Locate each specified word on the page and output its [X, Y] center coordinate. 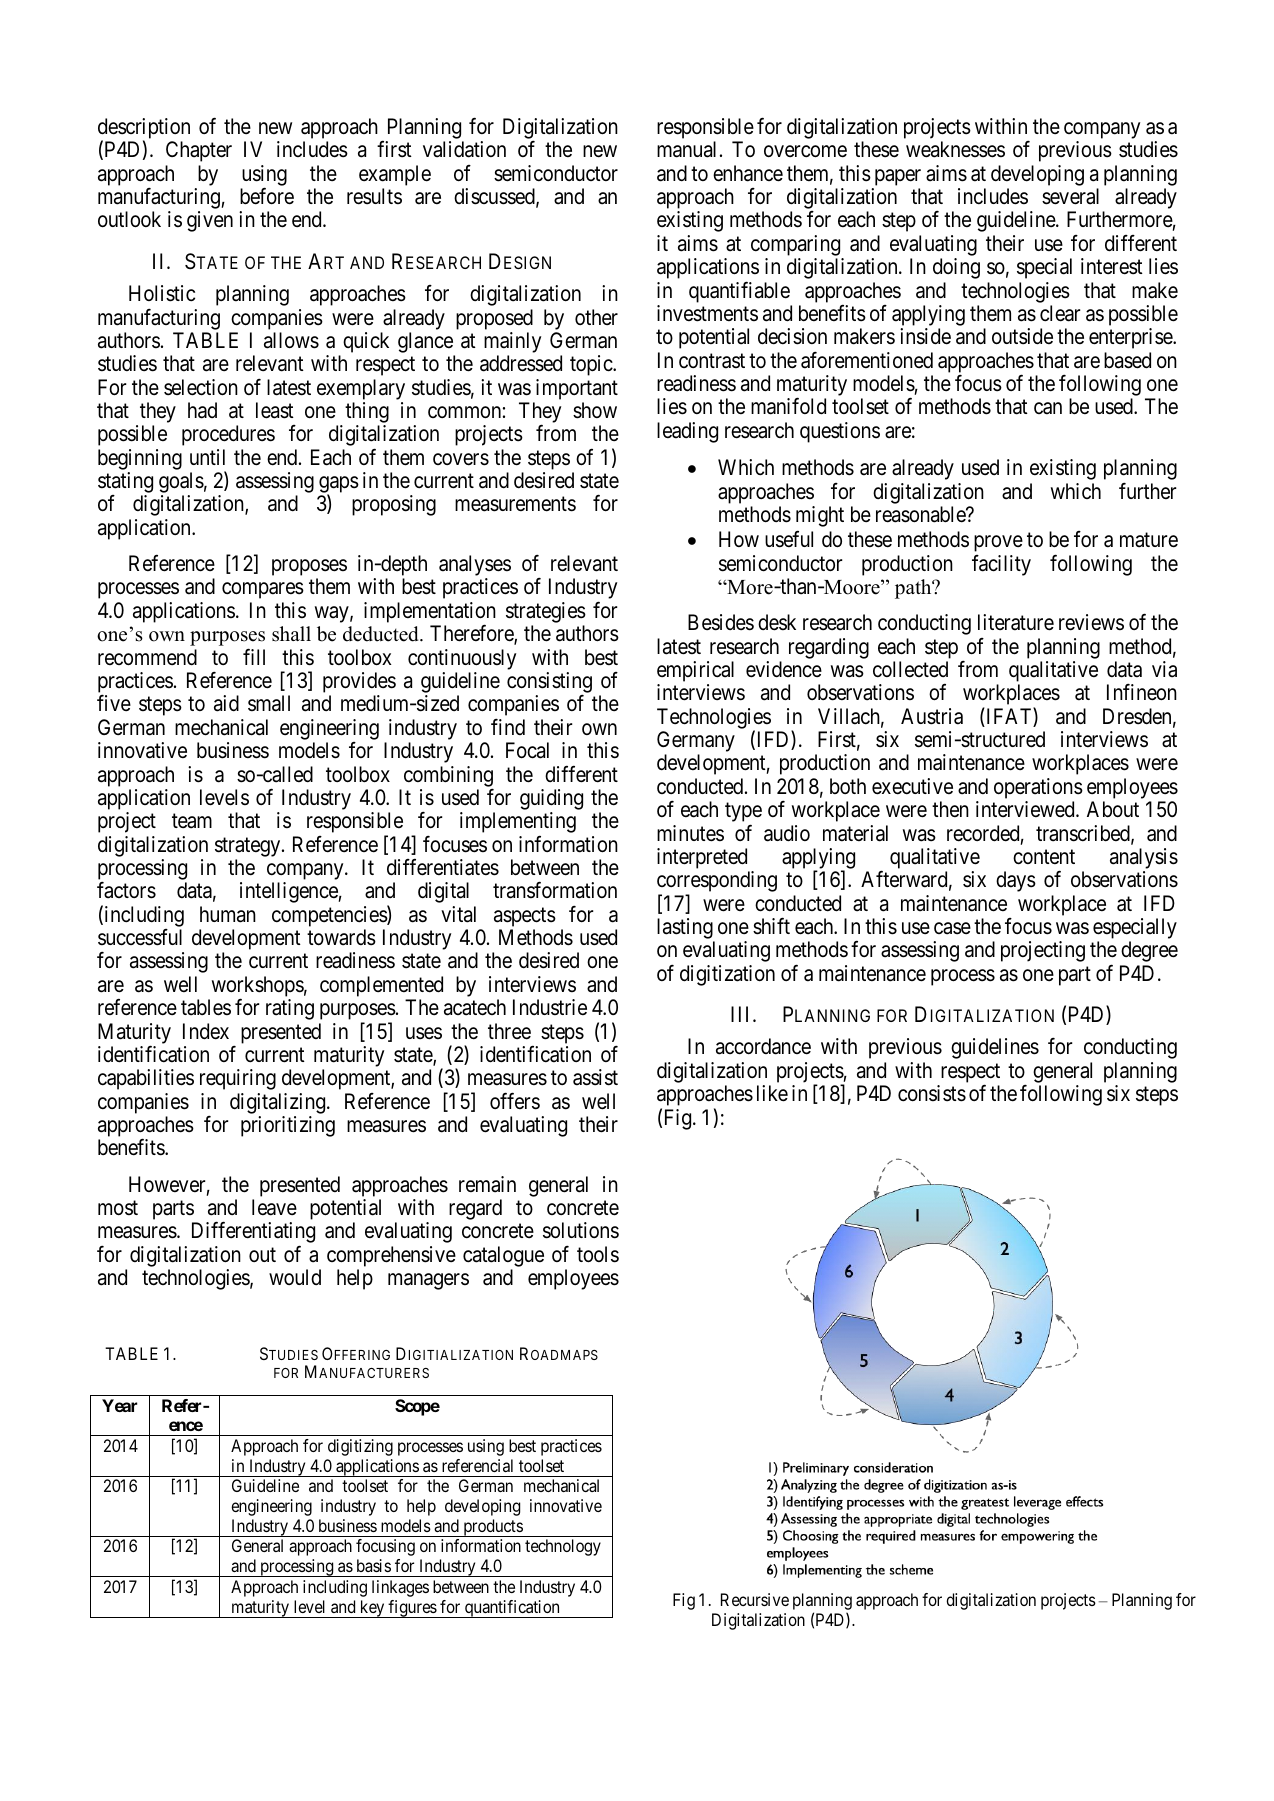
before [267, 196]
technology [563, 1547]
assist [595, 1077]
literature [1016, 622]
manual [686, 149]
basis [374, 1565]
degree [1149, 951]
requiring [238, 1079]
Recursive [755, 1599]
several [1070, 196]
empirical [695, 673]
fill [254, 656]
